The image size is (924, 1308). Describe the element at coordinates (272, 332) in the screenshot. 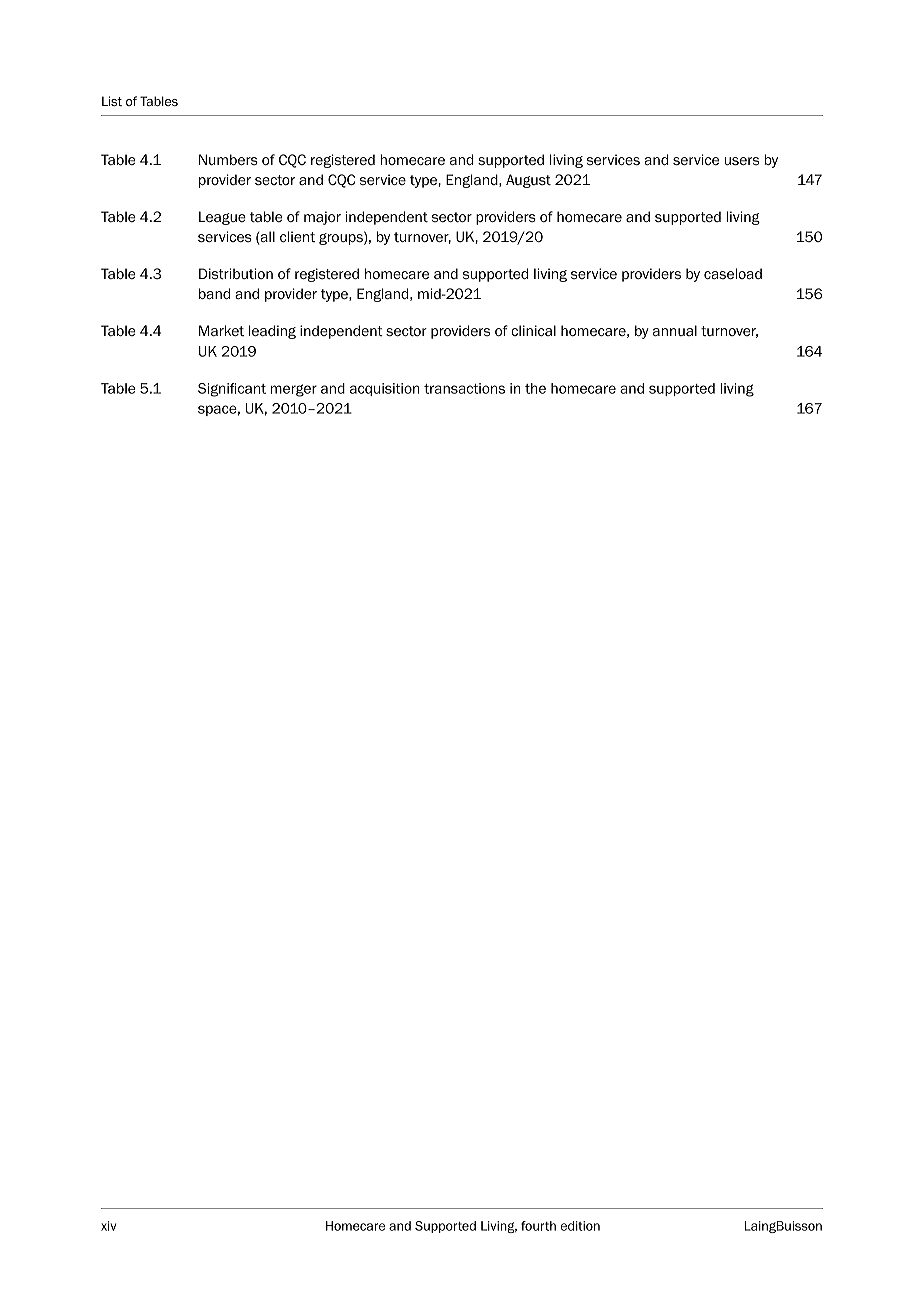

I see `leading` at that location.
